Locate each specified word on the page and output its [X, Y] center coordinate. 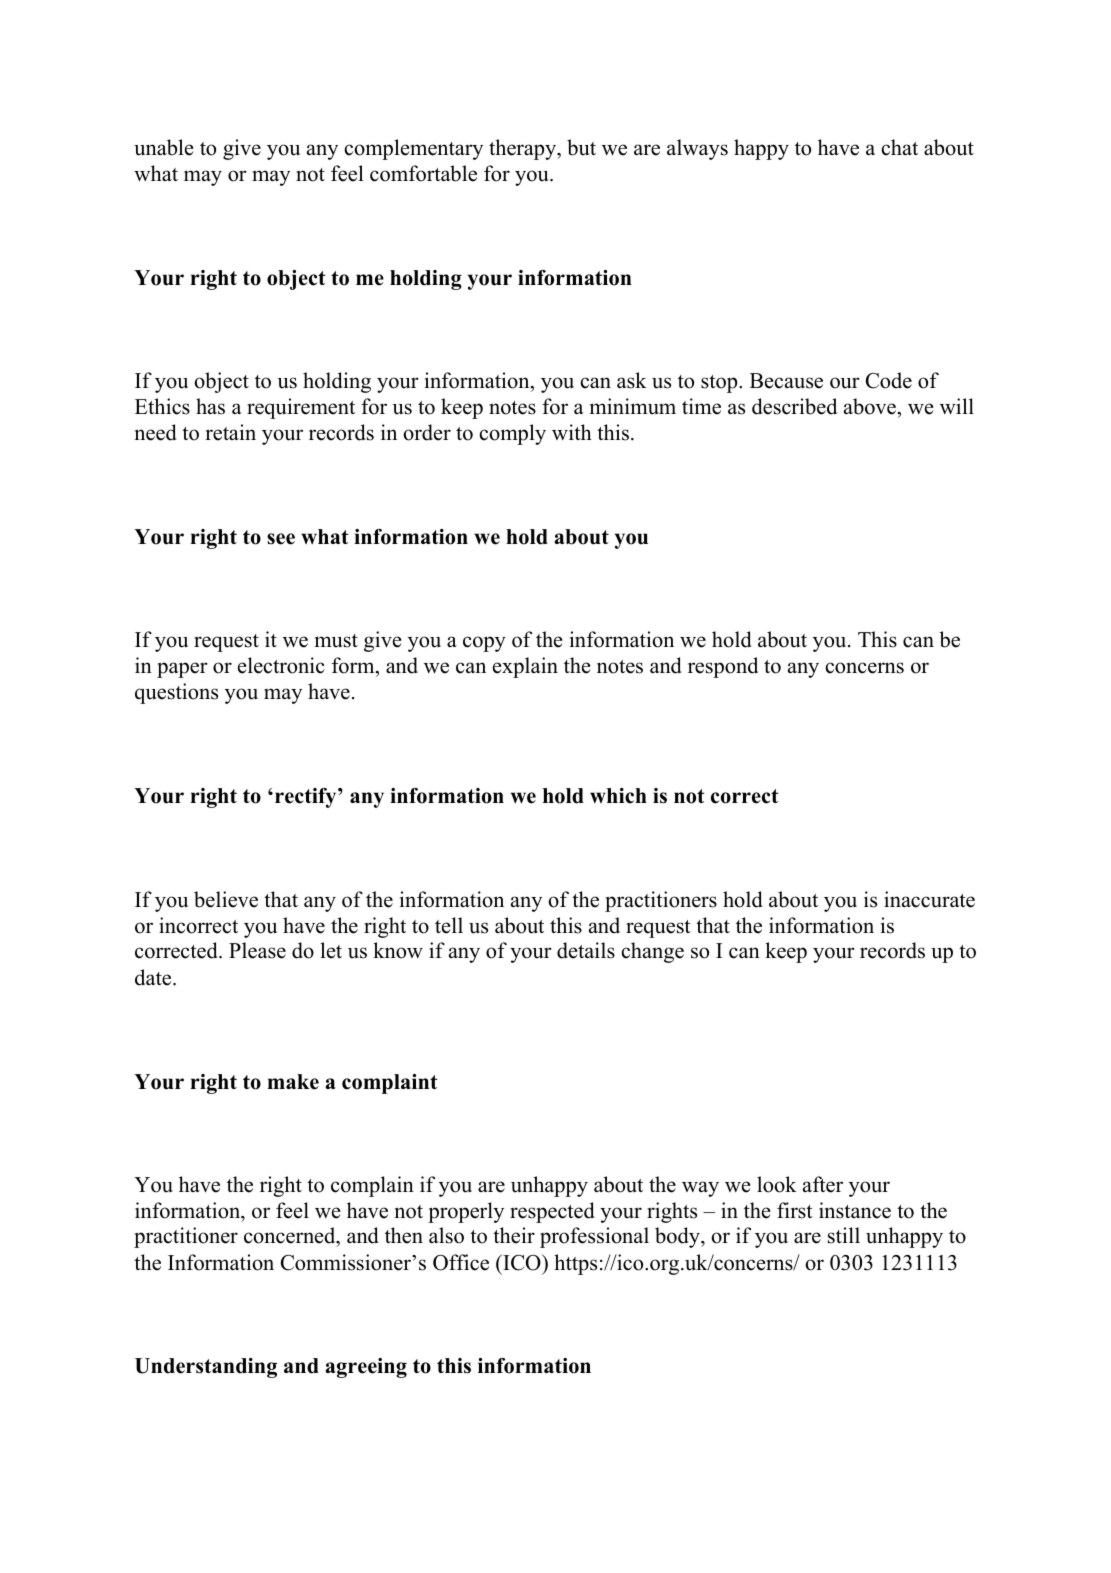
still [844, 1235]
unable [164, 147]
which [618, 796]
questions [176, 693]
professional [594, 1237]
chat [899, 147]
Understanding [206, 1368]
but [581, 147]
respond [723, 667]
